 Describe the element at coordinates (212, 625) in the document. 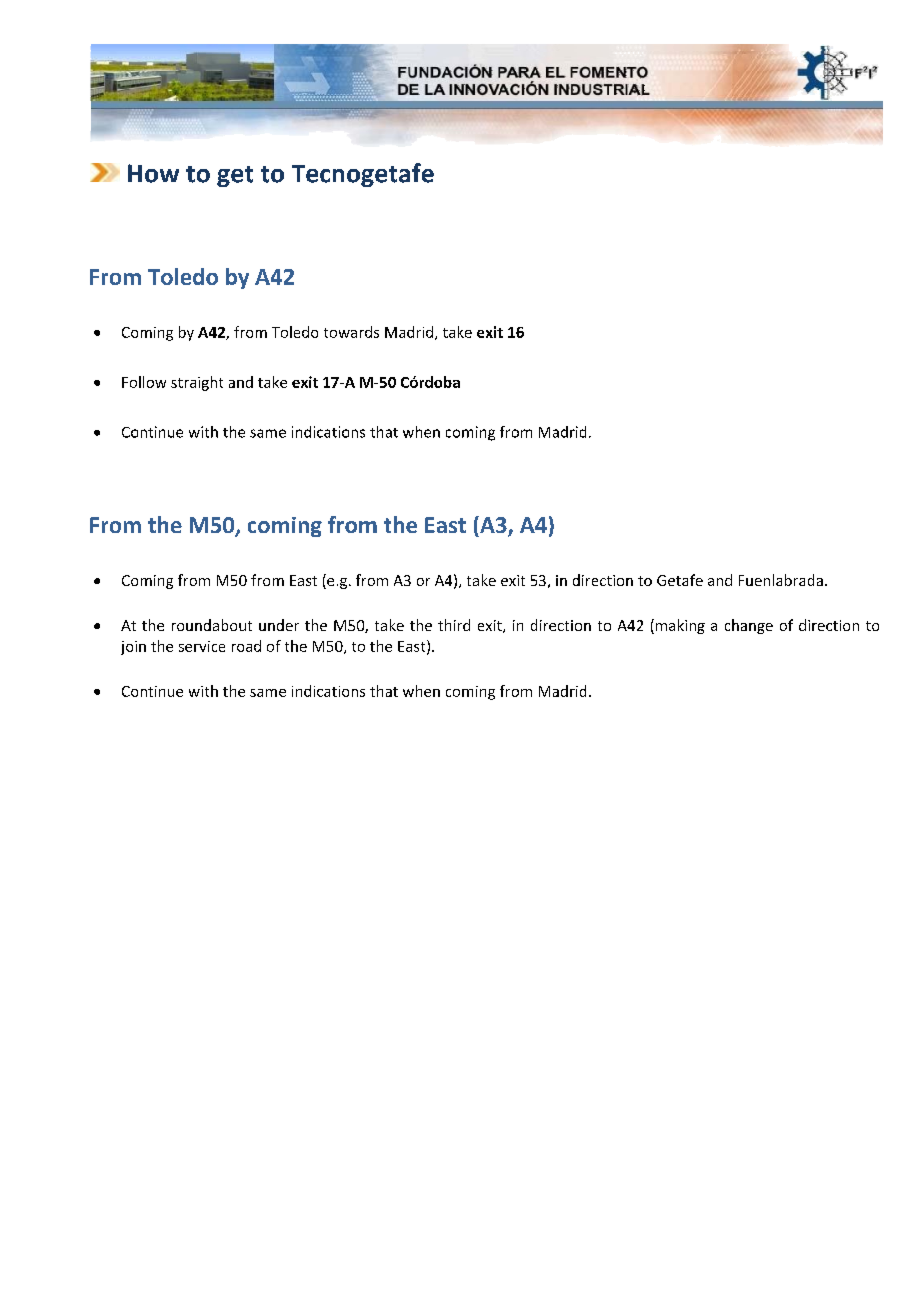

I see `roundabout` at that location.
